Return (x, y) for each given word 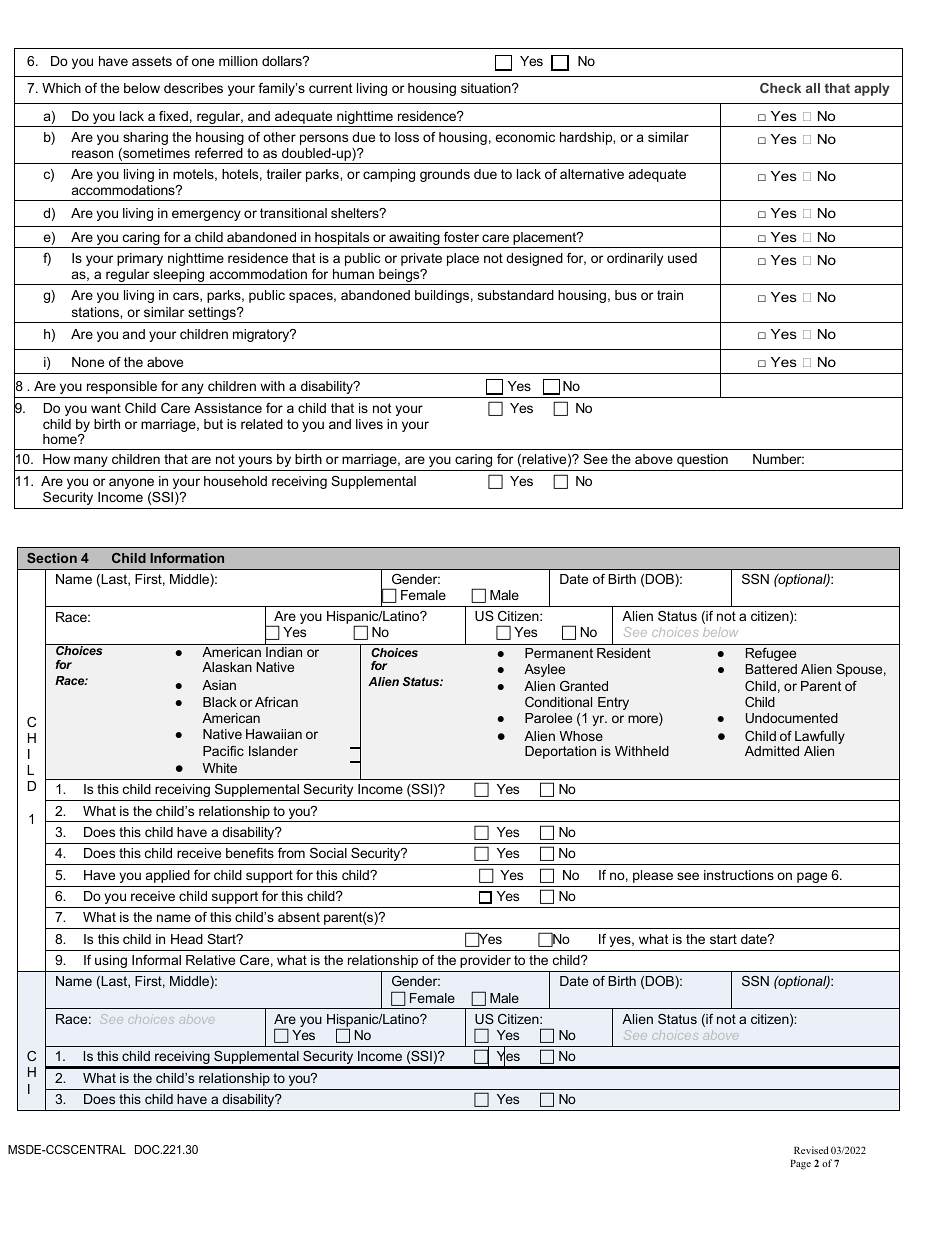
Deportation (560, 752)
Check (780, 88)
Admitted (772, 751)
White (220, 768)
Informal (156, 960)
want (106, 408)
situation (487, 88)
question (702, 460)
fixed (173, 116)
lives (369, 424)
